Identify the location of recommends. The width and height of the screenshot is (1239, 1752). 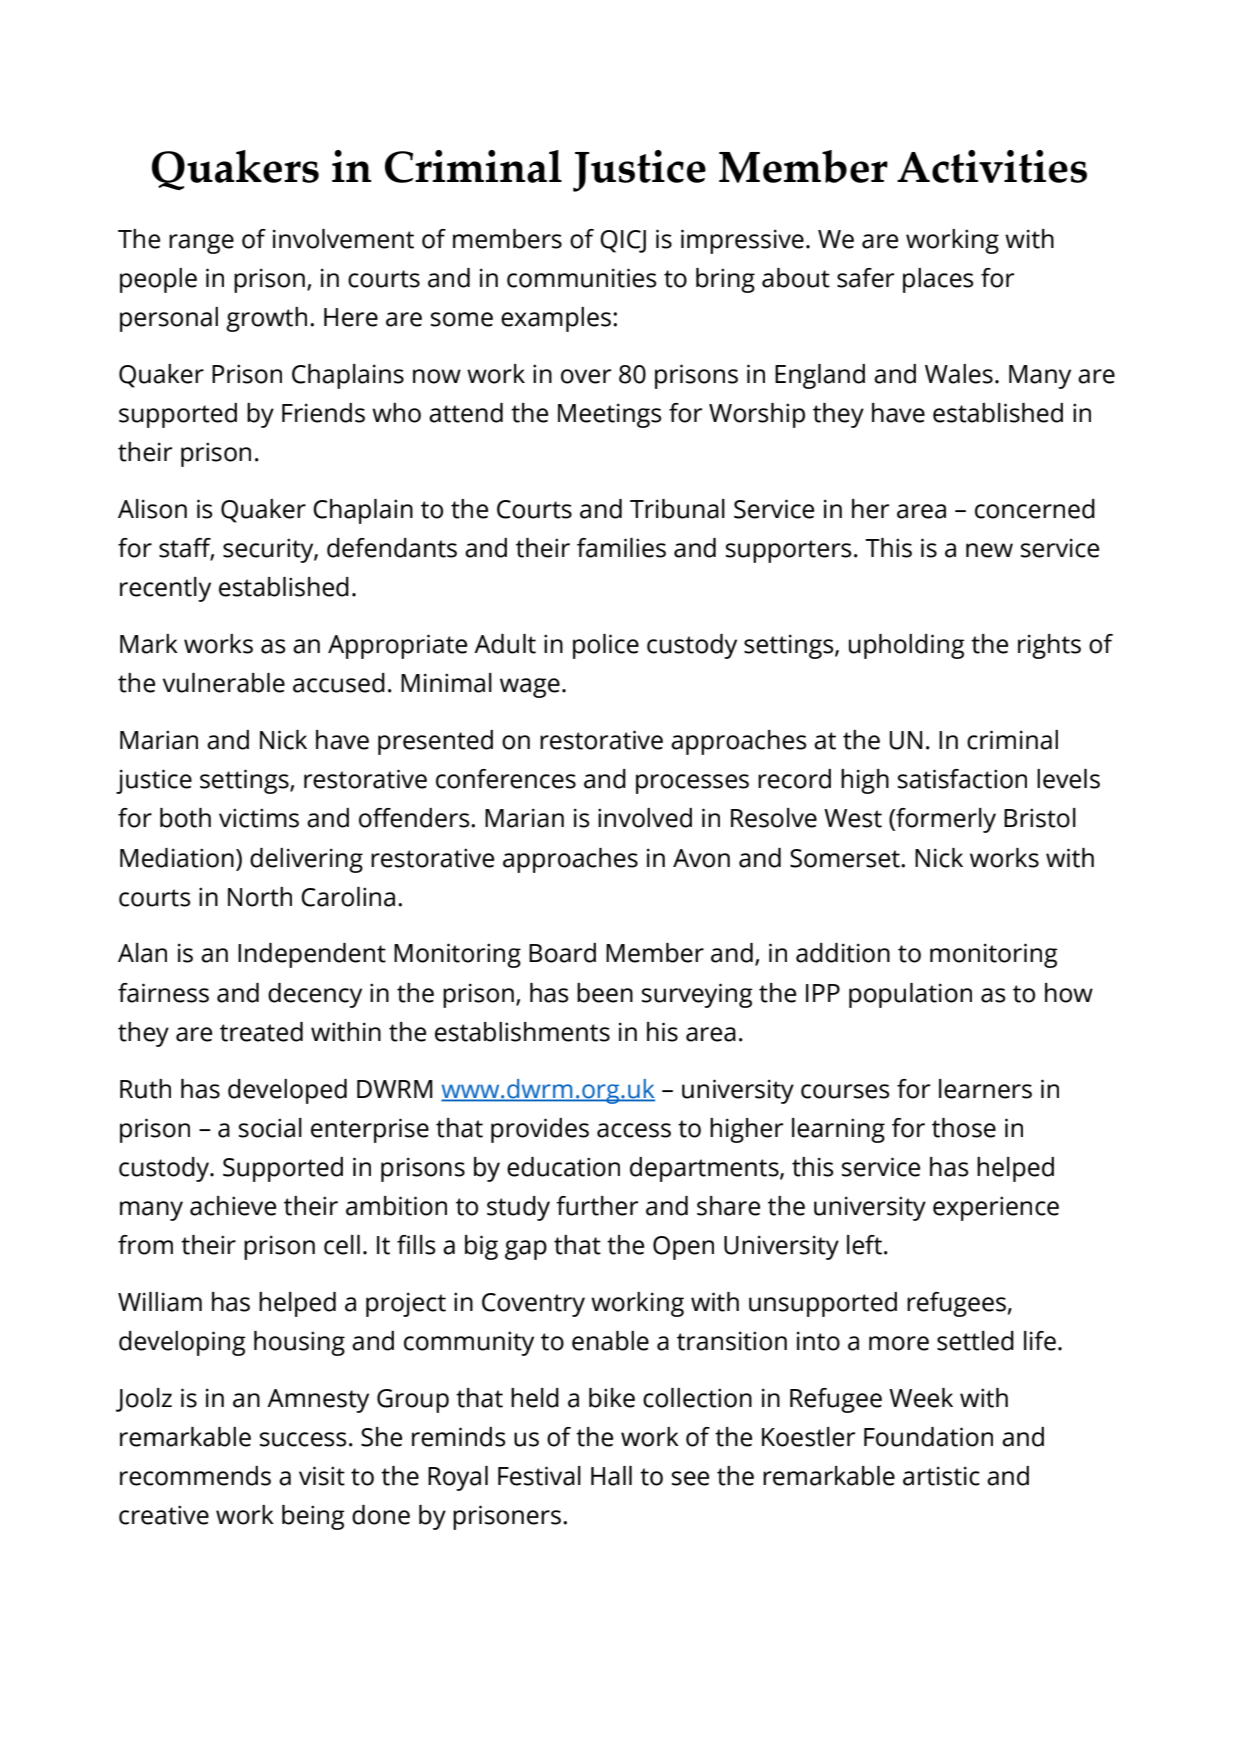
(195, 1476).
